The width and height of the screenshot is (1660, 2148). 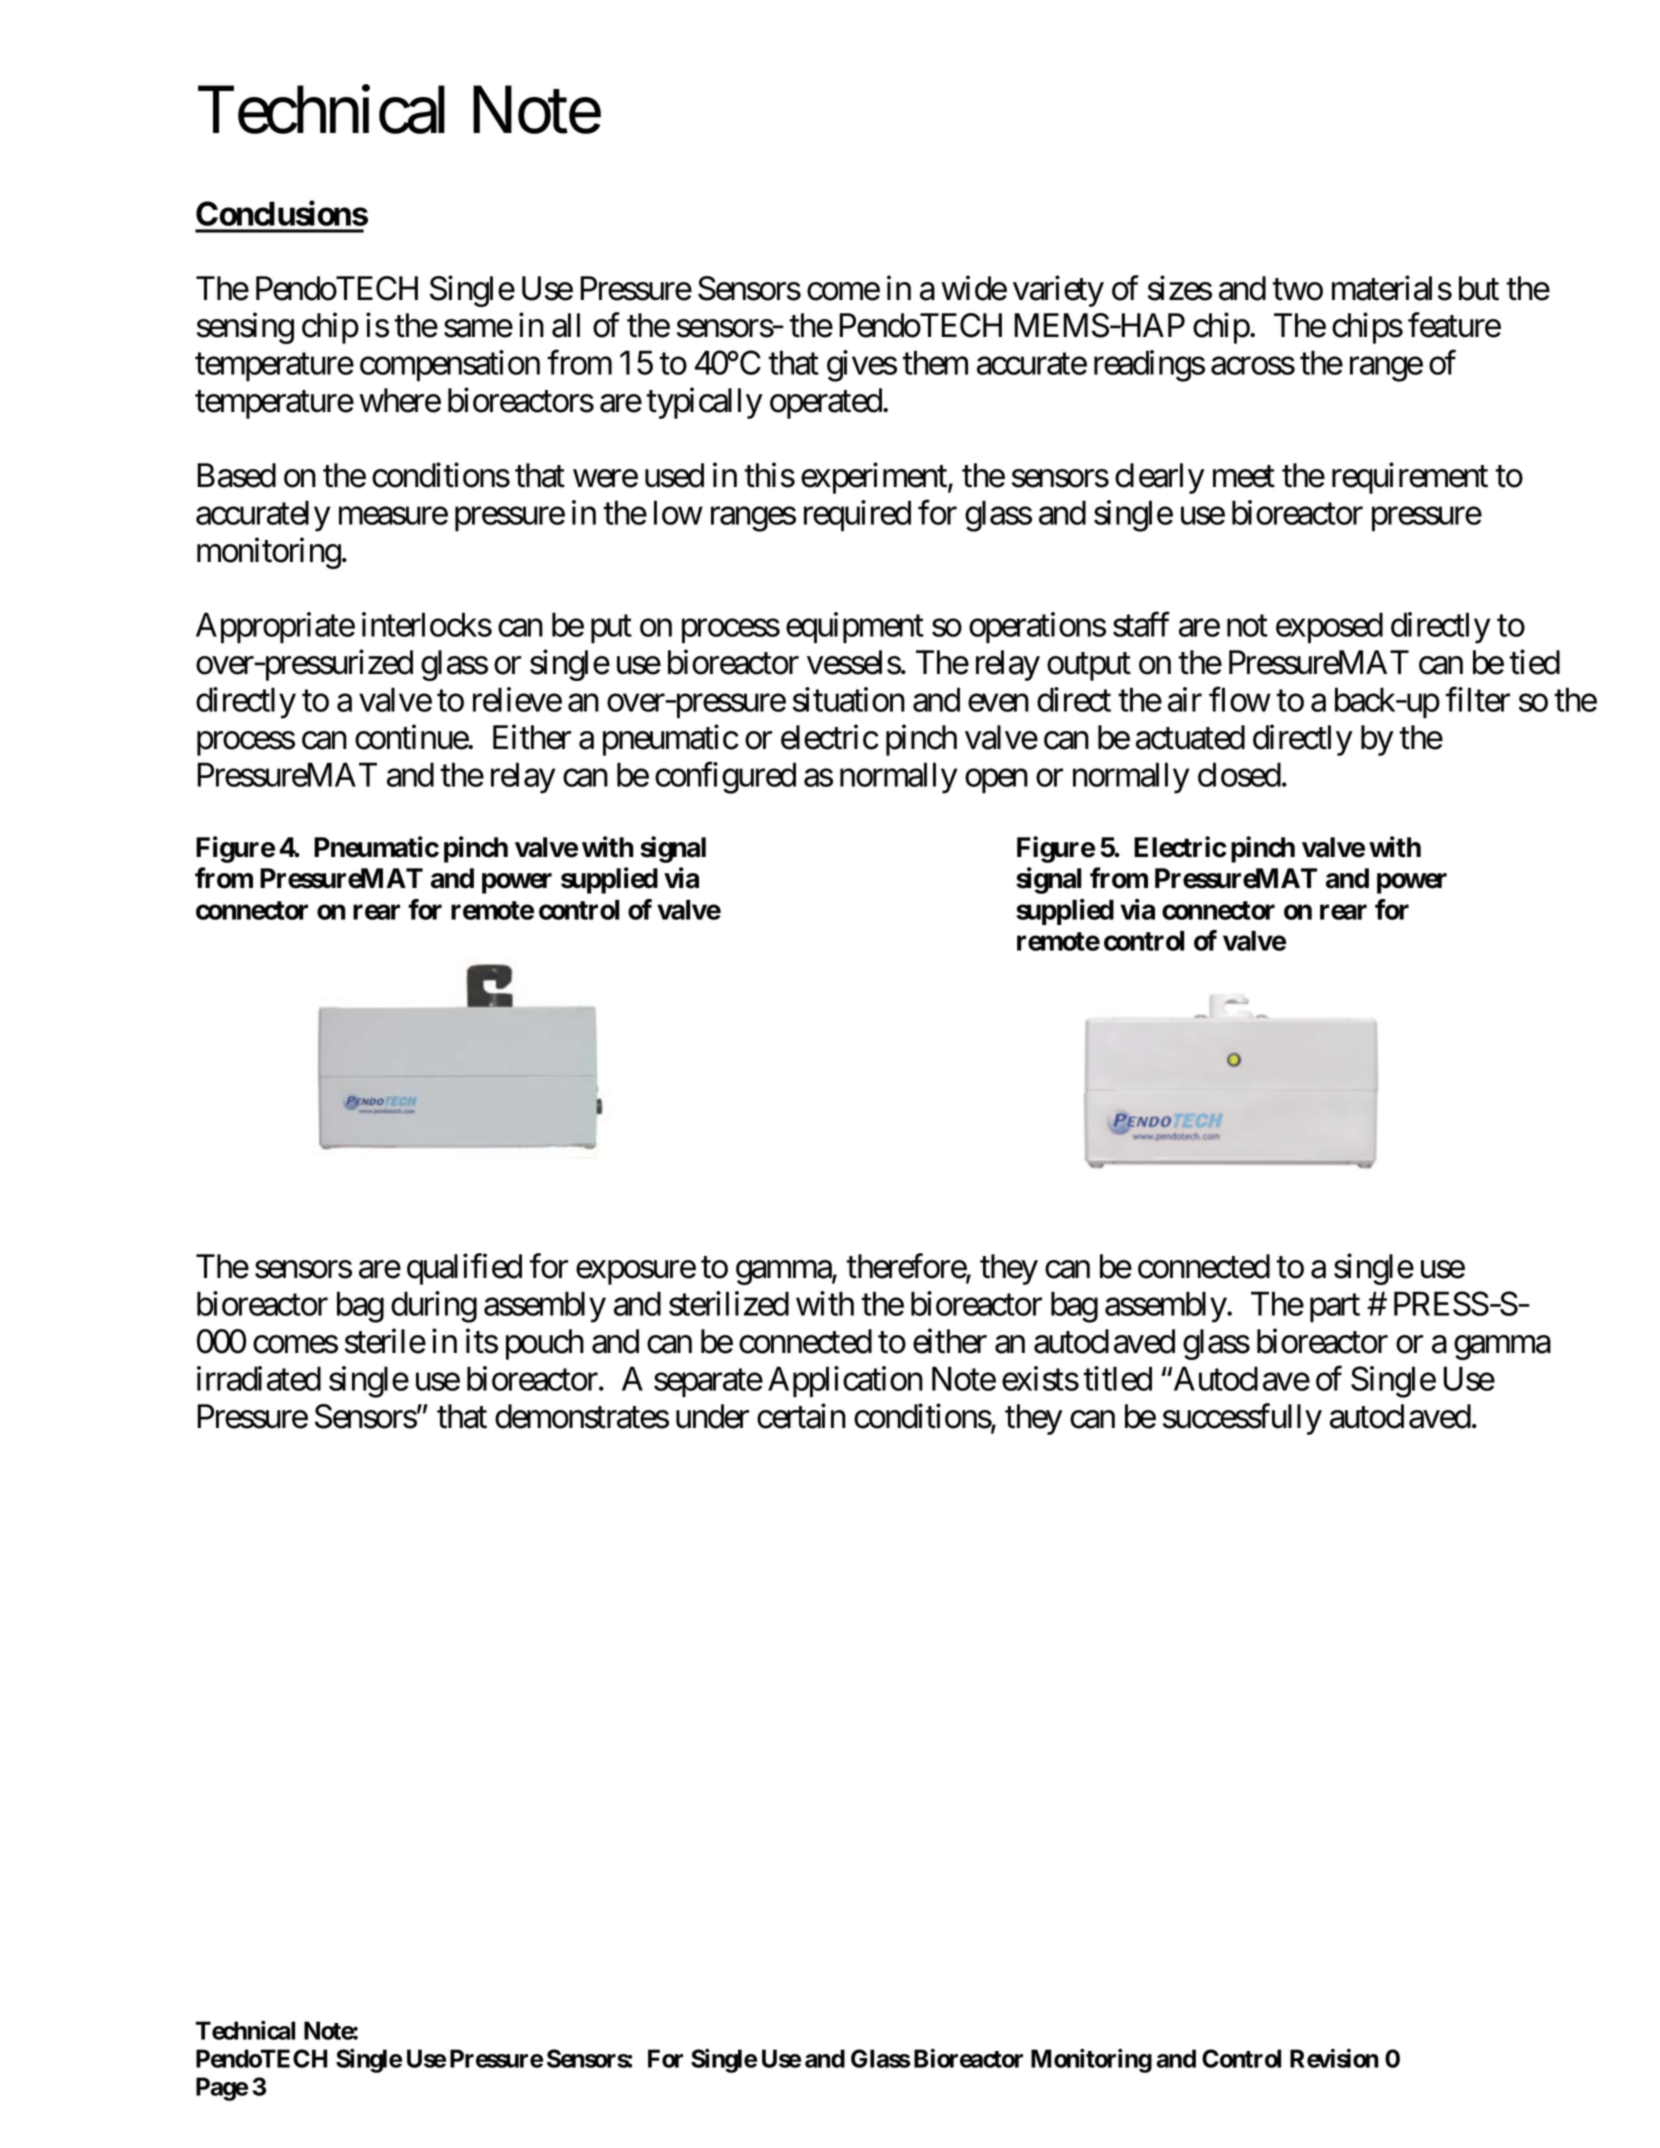 What do you see at coordinates (464, 1269) in the screenshot?
I see `qualified` at bounding box center [464, 1269].
